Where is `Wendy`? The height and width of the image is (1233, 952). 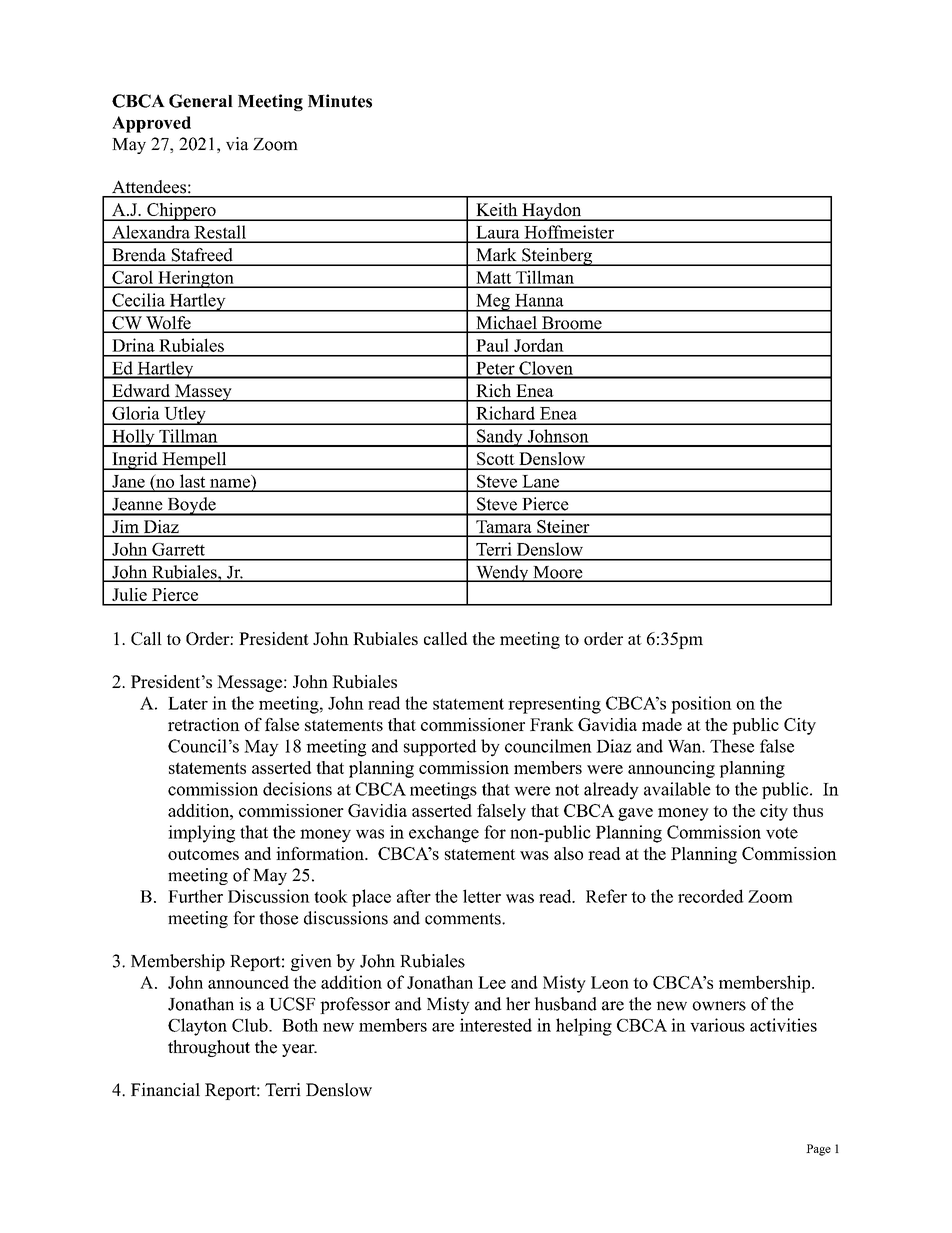 Wendy is located at coordinates (502, 573).
